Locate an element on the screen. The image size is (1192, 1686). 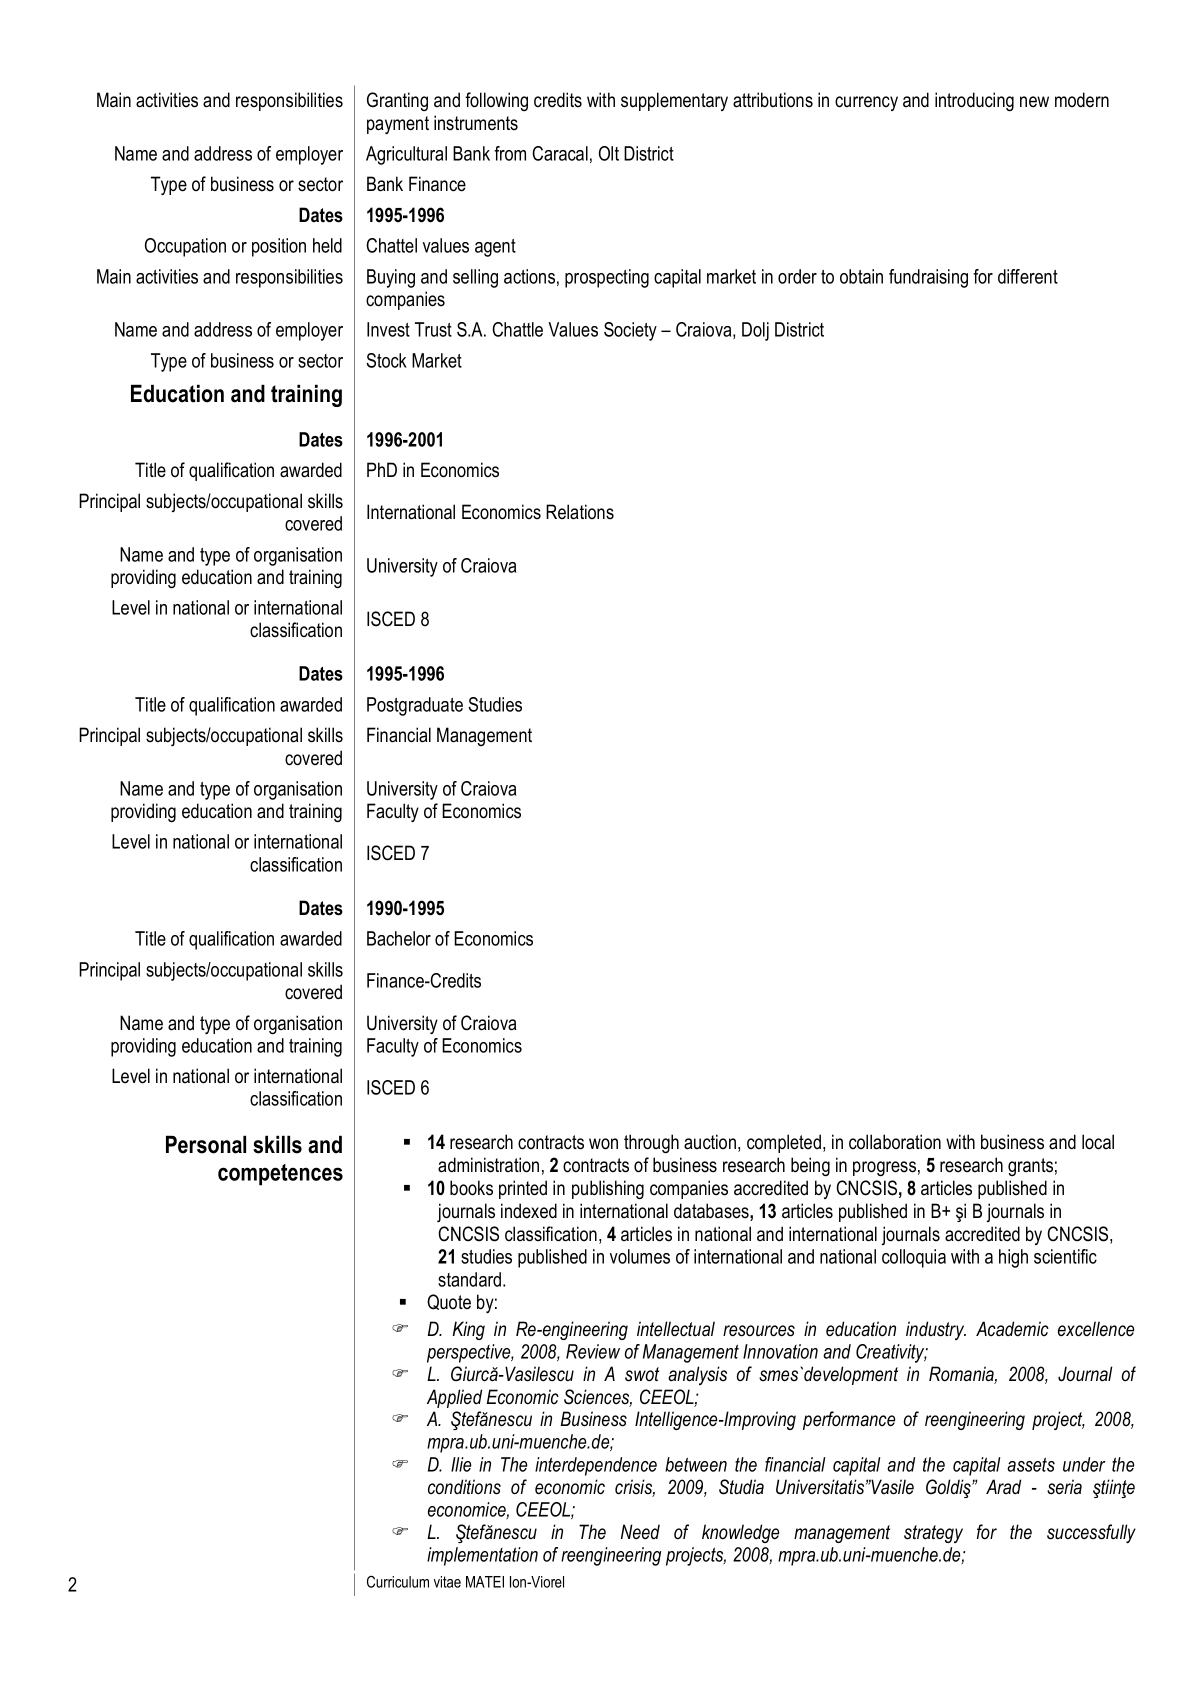
Postgraduate is located at coordinates (415, 706).
